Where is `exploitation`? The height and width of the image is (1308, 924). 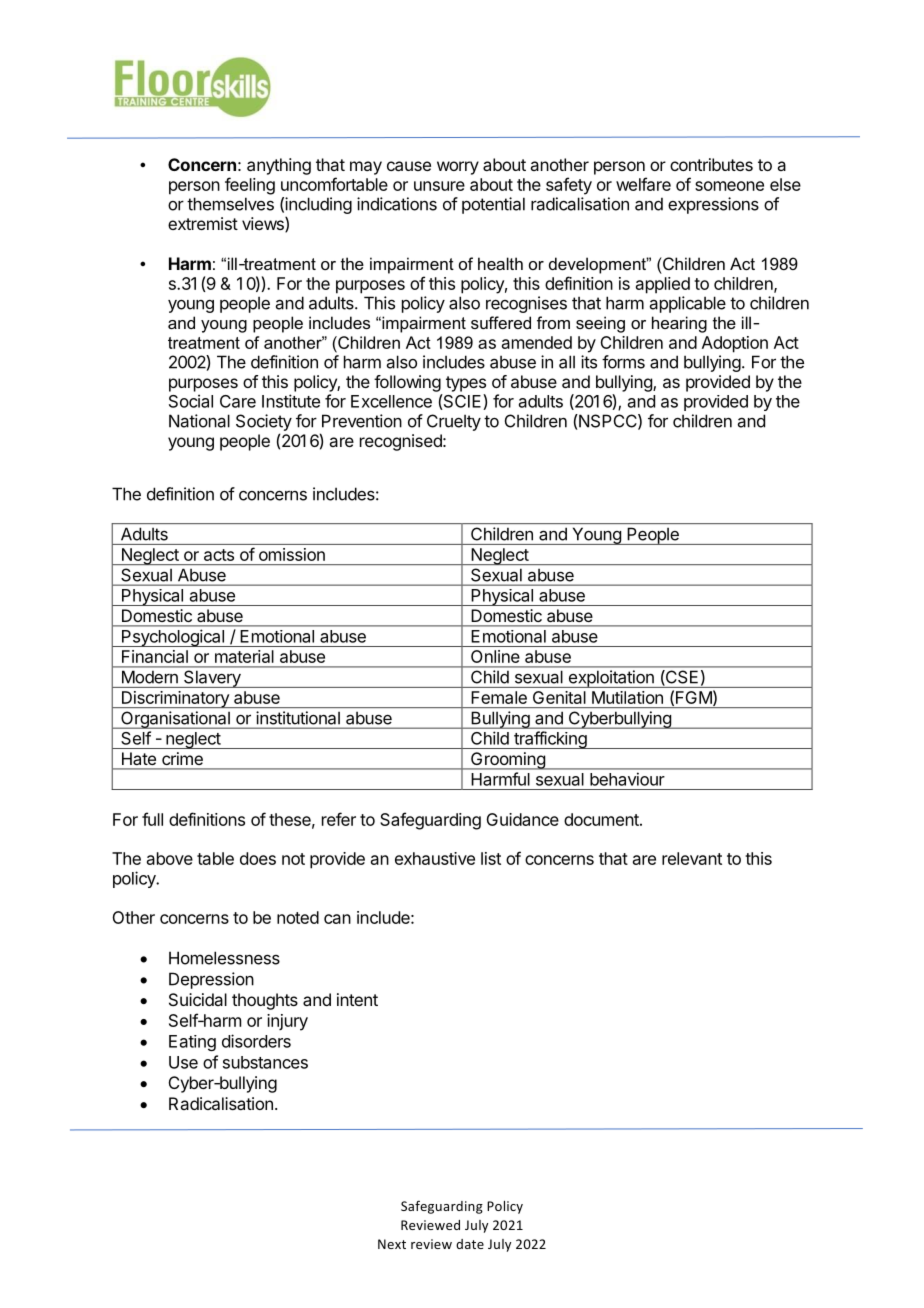
exploitation is located at coordinates (611, 679).
